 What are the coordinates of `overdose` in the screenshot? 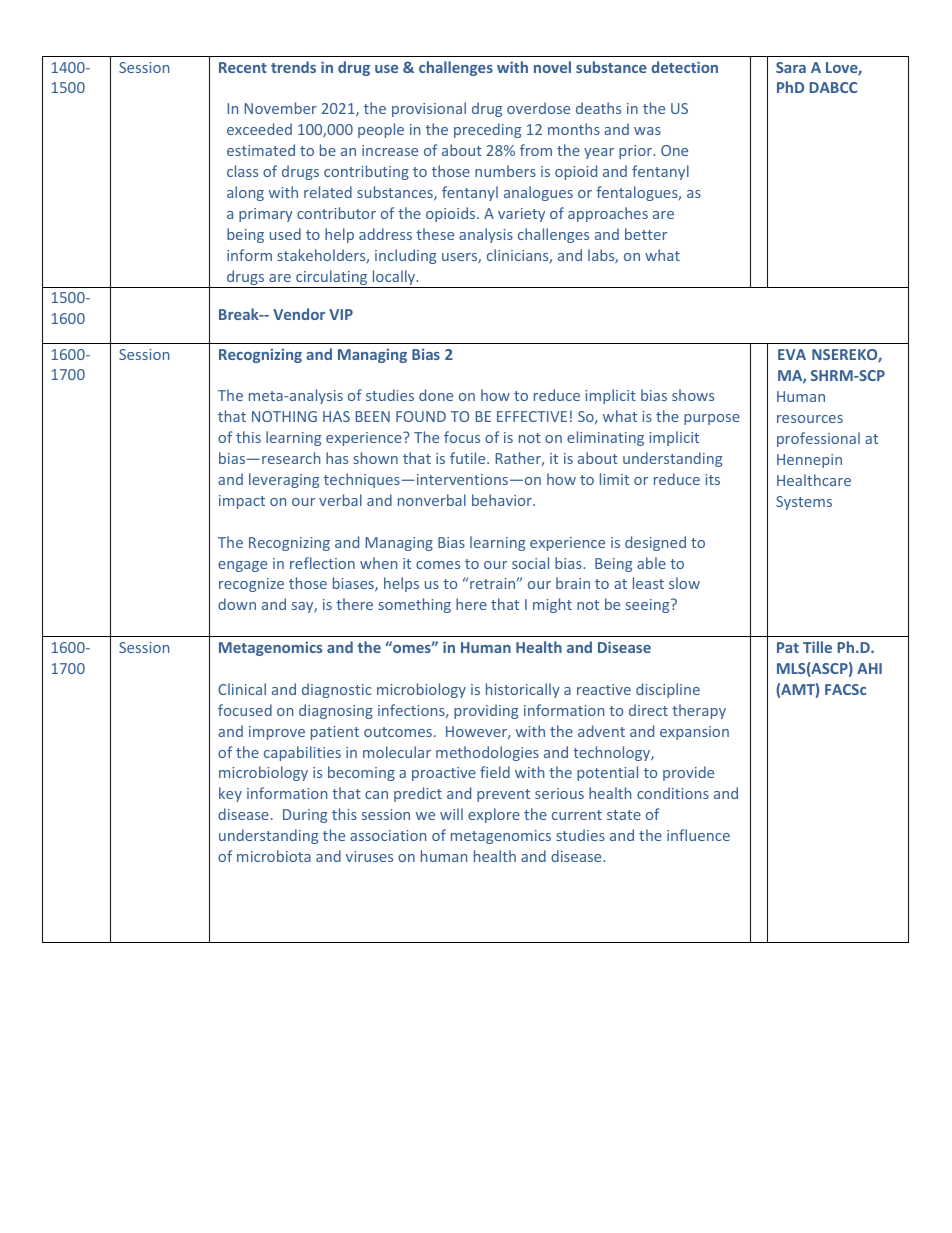 It's located at (538, 108).
